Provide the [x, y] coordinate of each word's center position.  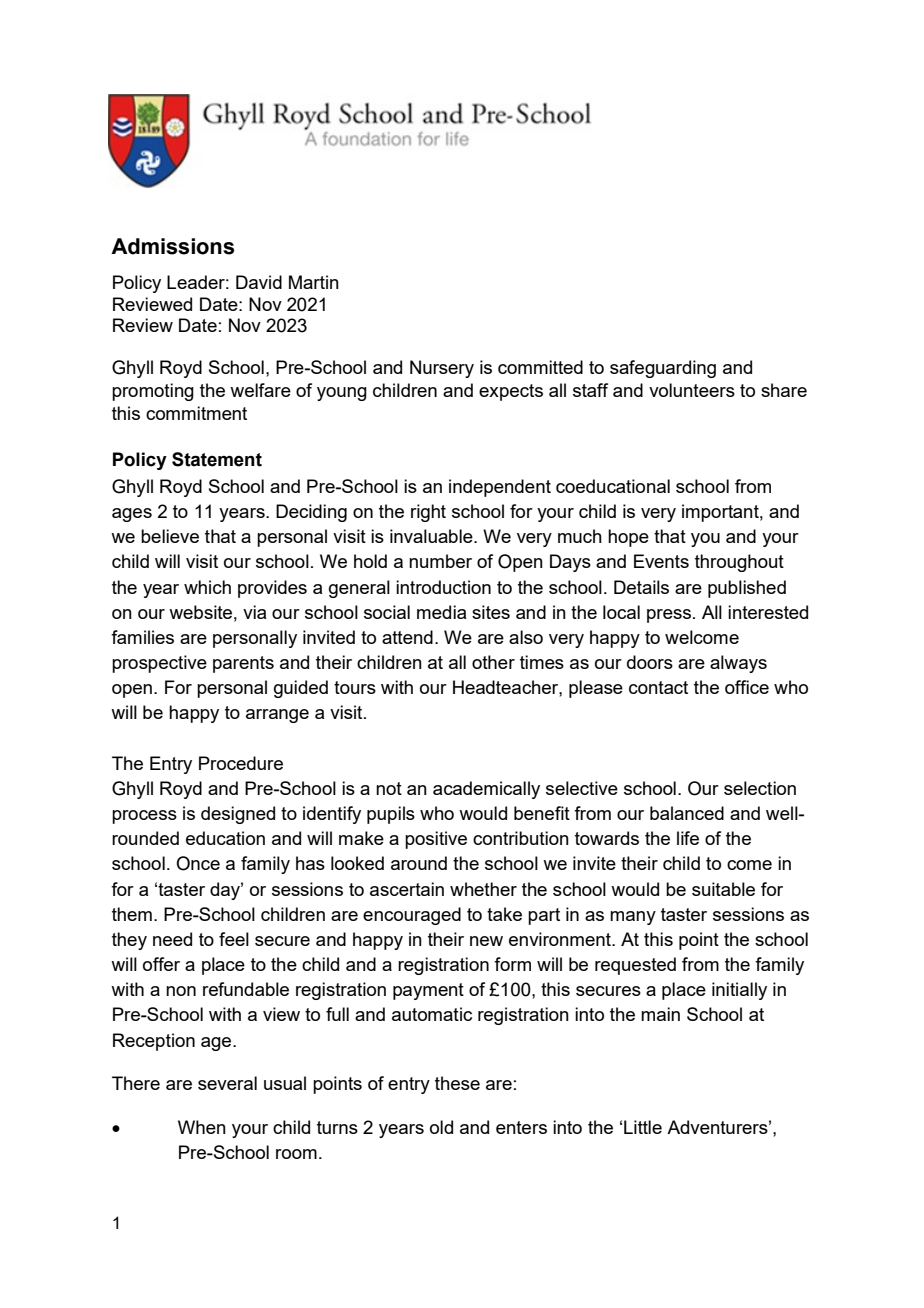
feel [234, 939]
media [441, 612]
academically [486, 790]
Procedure [241, 763]
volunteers [692, 390]
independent [500, 488]
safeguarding [663, 369]
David [259, 282]
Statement [217, 459]
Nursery [442, 369]
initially [739, 991]
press [669, 616]
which [207, 587]
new [486, 941]
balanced [687, 813]
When [202, 1127]
